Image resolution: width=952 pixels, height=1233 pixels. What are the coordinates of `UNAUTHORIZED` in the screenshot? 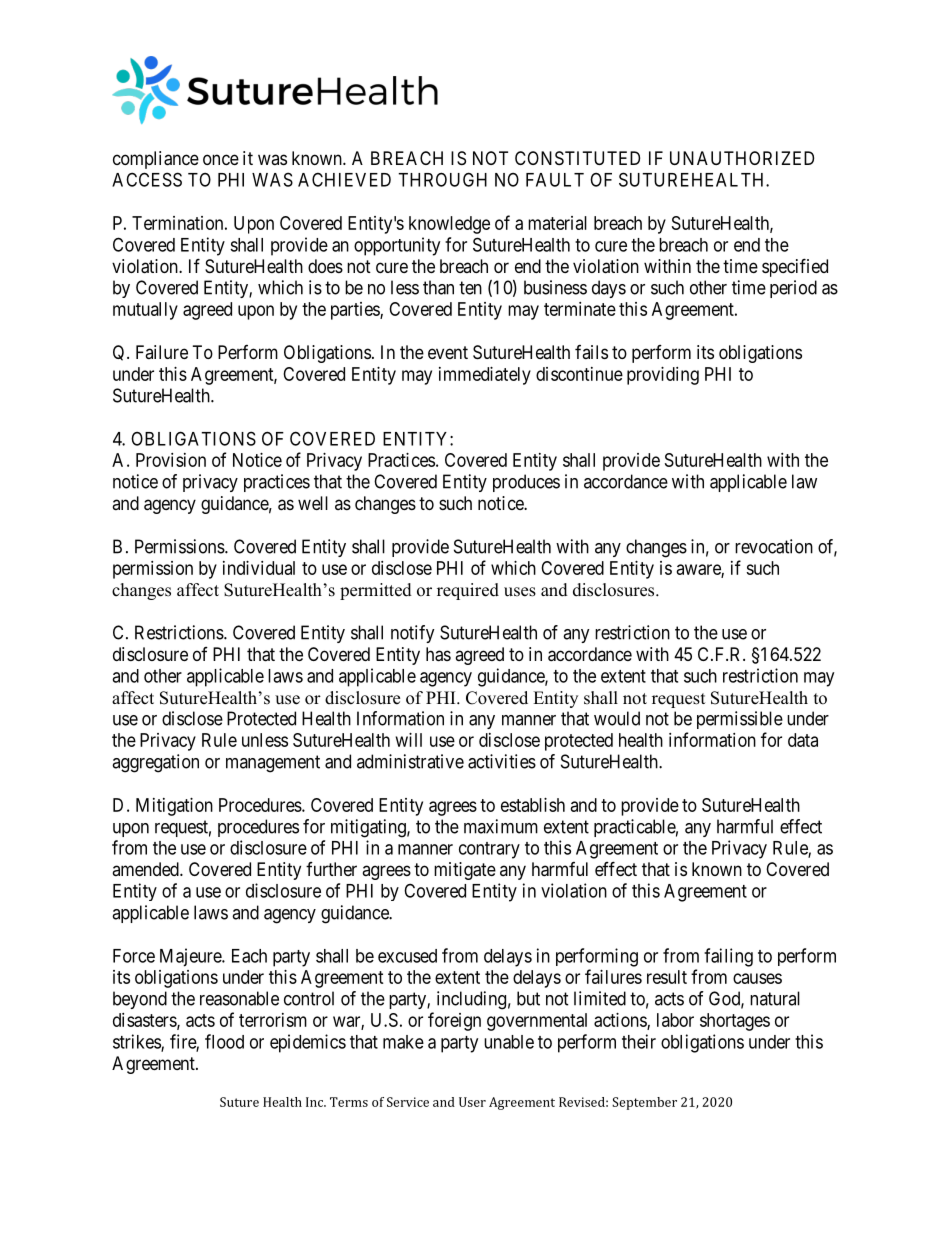 It's located at (742, 158).
